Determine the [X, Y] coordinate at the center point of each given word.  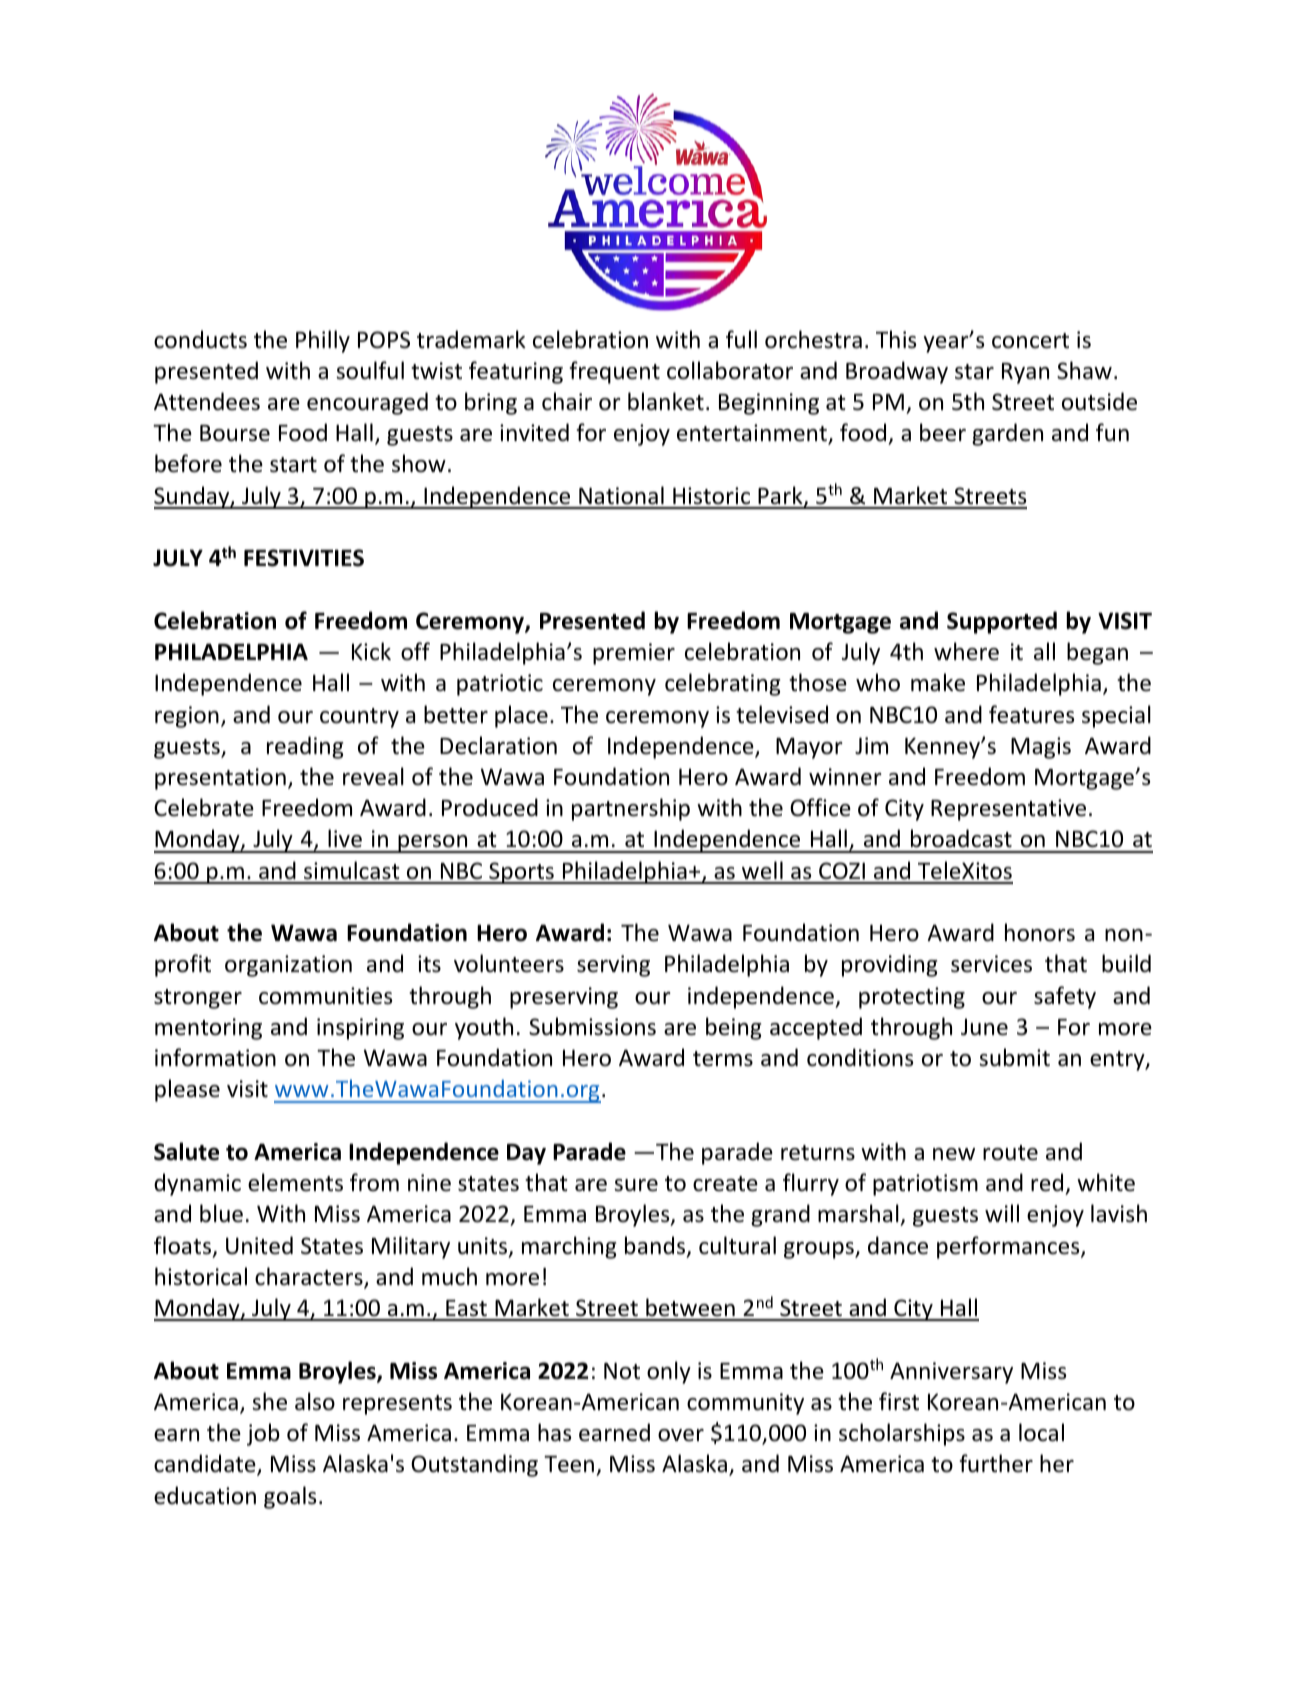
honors [1040, 932]
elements [295, 1182]
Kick [371, 651]
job [263, 1434]
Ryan [1025, 373]
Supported [1002, 622]
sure [636, 1185]
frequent [614, 372]
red [1047, 1182]
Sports [521, 873]
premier [634, 654]
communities [325, 996]
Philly [323, 341]
